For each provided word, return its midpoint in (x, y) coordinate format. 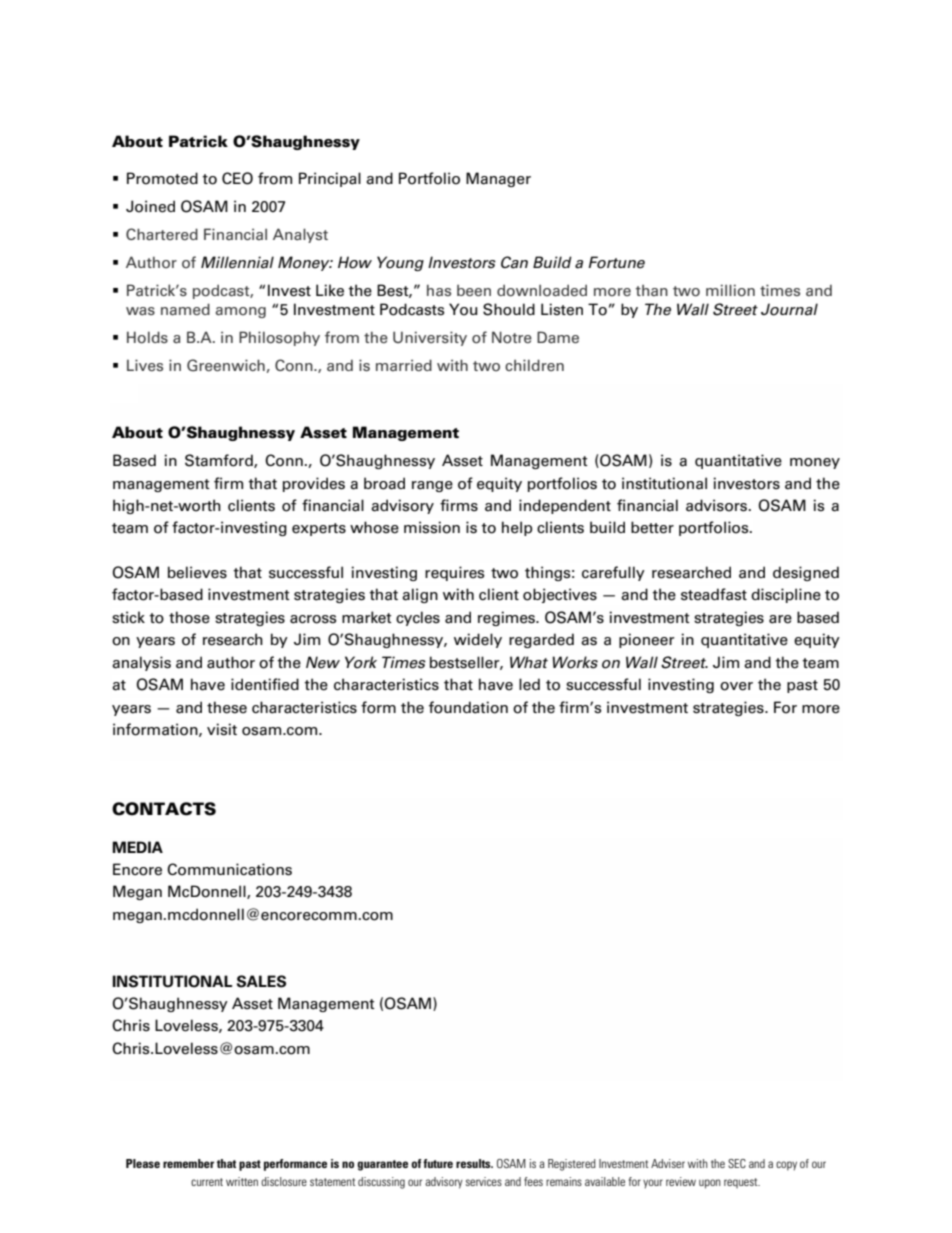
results (474, 1163)
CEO (237, 178)
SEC (737, 1163)
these (227, 707)
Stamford (220, 461)
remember (188, 1163)
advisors (716, 505)
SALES (261, 981)
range (432, 486)
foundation (468, 707)
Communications (229, 869)
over (736, 686)
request (742, 1183)
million (730, 290)
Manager (498, 179)
